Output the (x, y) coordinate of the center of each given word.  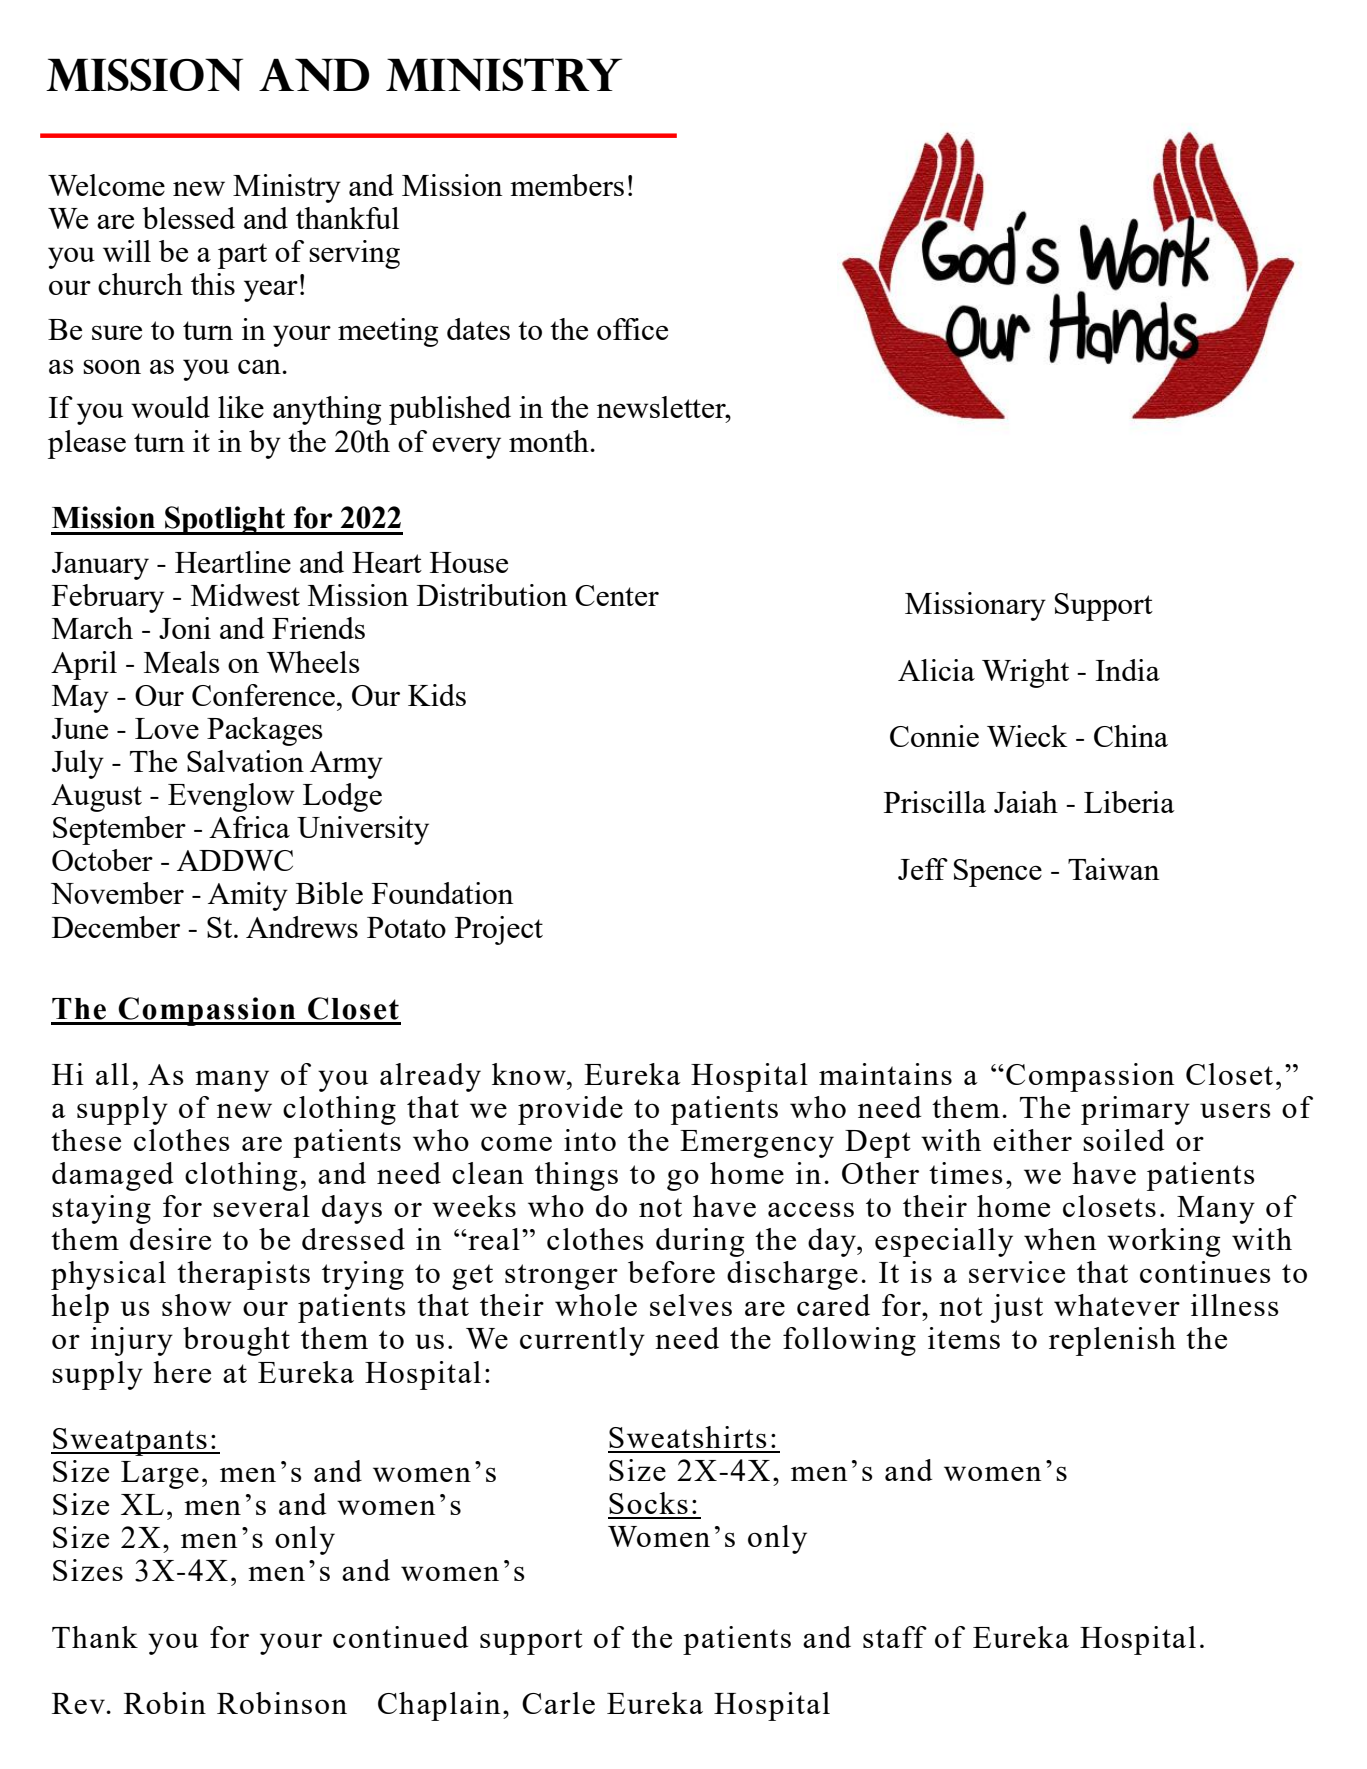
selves (691, 1305)
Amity (248, 896)
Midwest (245, 595)
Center (617, 595)
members (567, 185)
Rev (79, 1703)
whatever (1117, 1305)
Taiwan (1113, 869)
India (1128, 670)
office (632, 329)
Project (499, 930)
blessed (188, 218)
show (197, 1305)
